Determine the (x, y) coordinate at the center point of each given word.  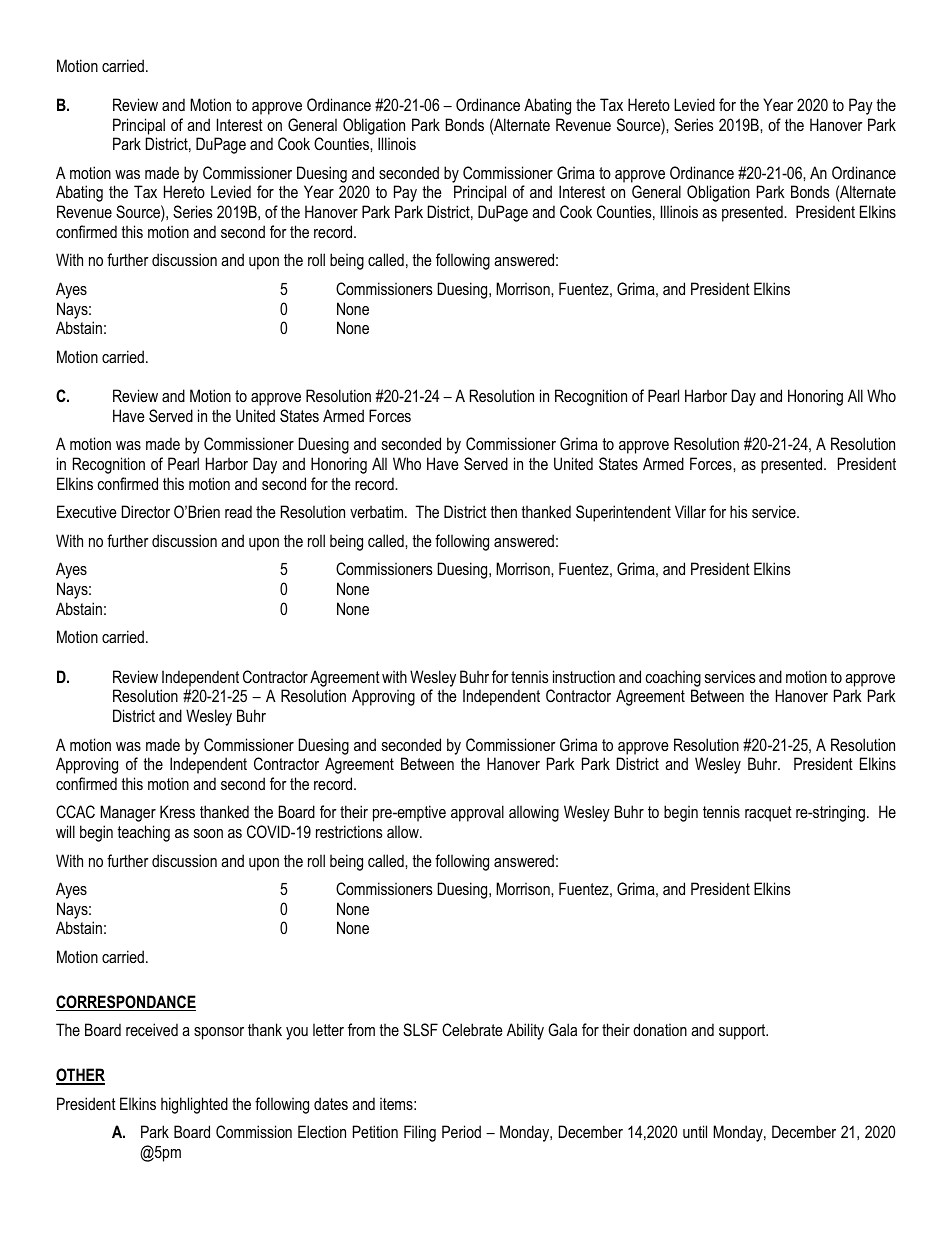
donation (660, 1029)
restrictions (349, 831)
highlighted (194, 1105)
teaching (143, 833)
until (695, 1131)
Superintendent (623, 513)
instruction (584, 676)
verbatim (378, 511)
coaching (673, 678)
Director (146, 511)
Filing (420, 1133)
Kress (177, 811)
